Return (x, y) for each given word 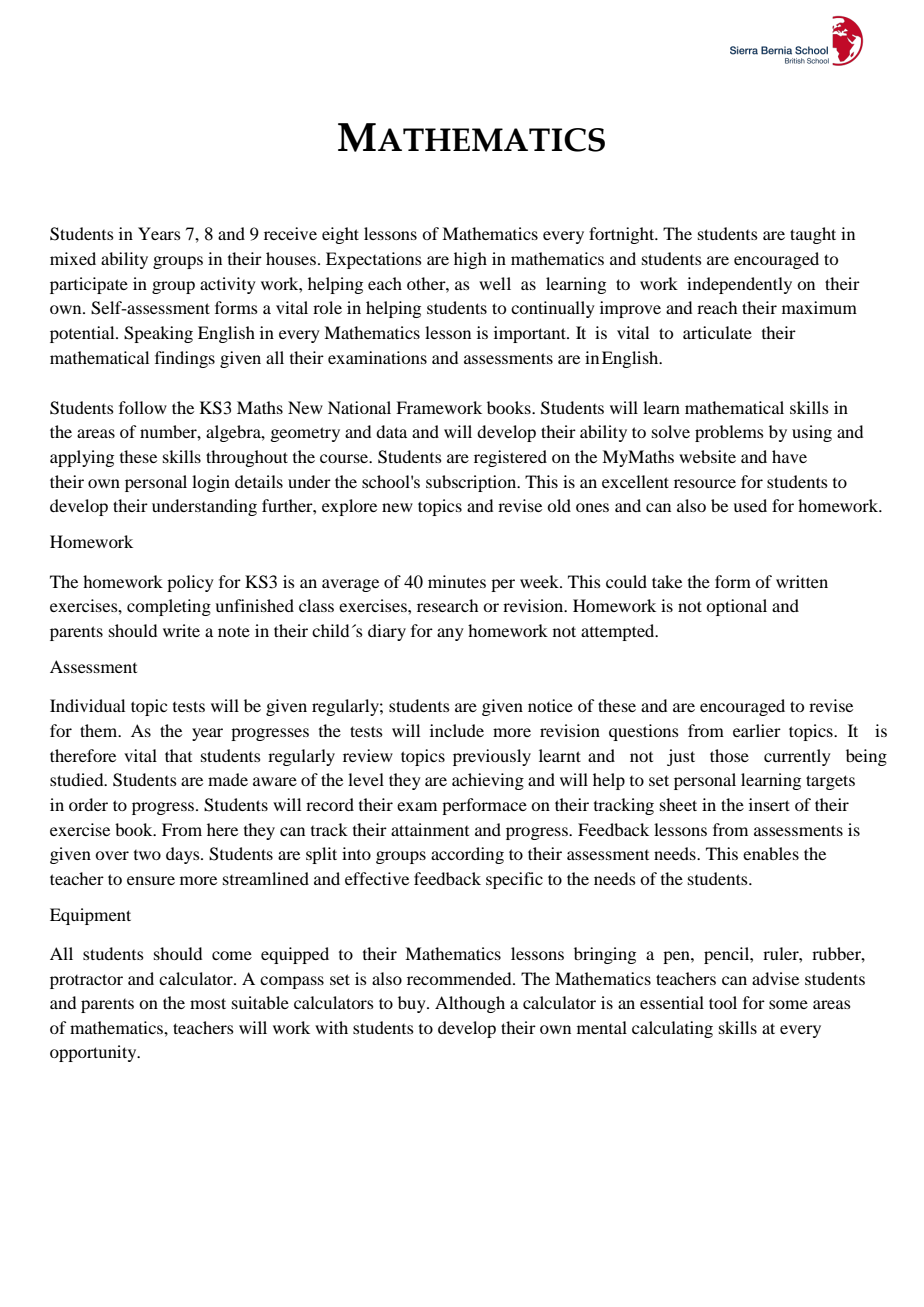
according (467, 855)
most (208, 1003)
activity (228, 285)
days (184, 855)
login (211, 483)
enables (771, 853)
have (789, 456)
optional (736, 607)
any (450, 634)
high (470, 260)
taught (813, 235)
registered (510, 458)
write (181, 630)
